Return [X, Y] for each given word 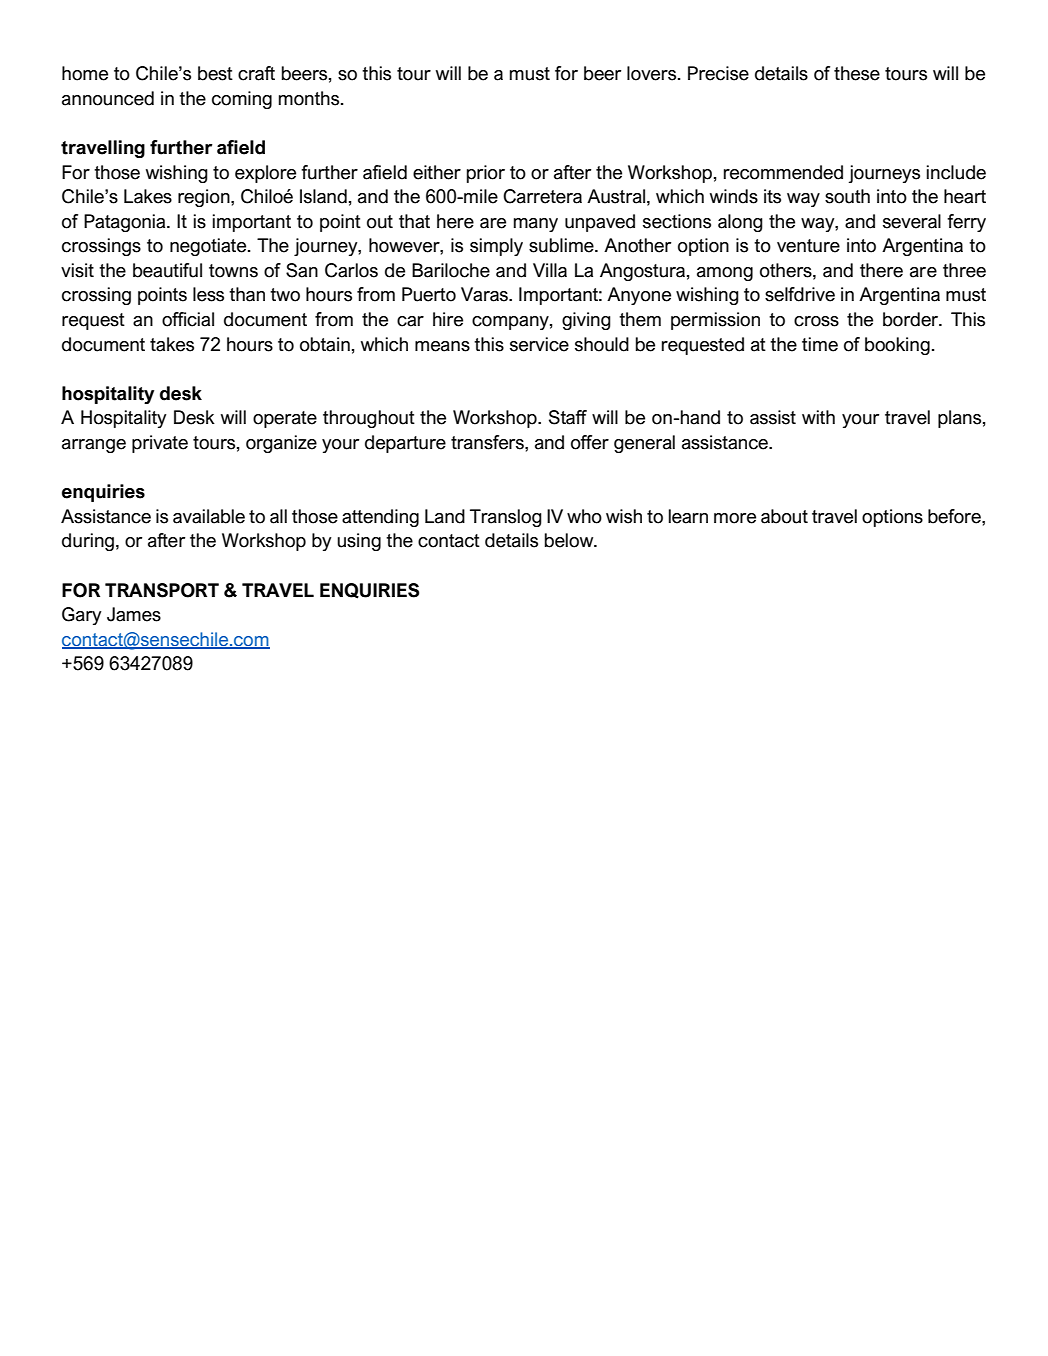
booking [897, 346]
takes [172, 344]
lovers [653, 73]
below [570, 540]
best [215, 73]
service [539, 344]
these [857, 73]
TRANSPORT [162, 590]
